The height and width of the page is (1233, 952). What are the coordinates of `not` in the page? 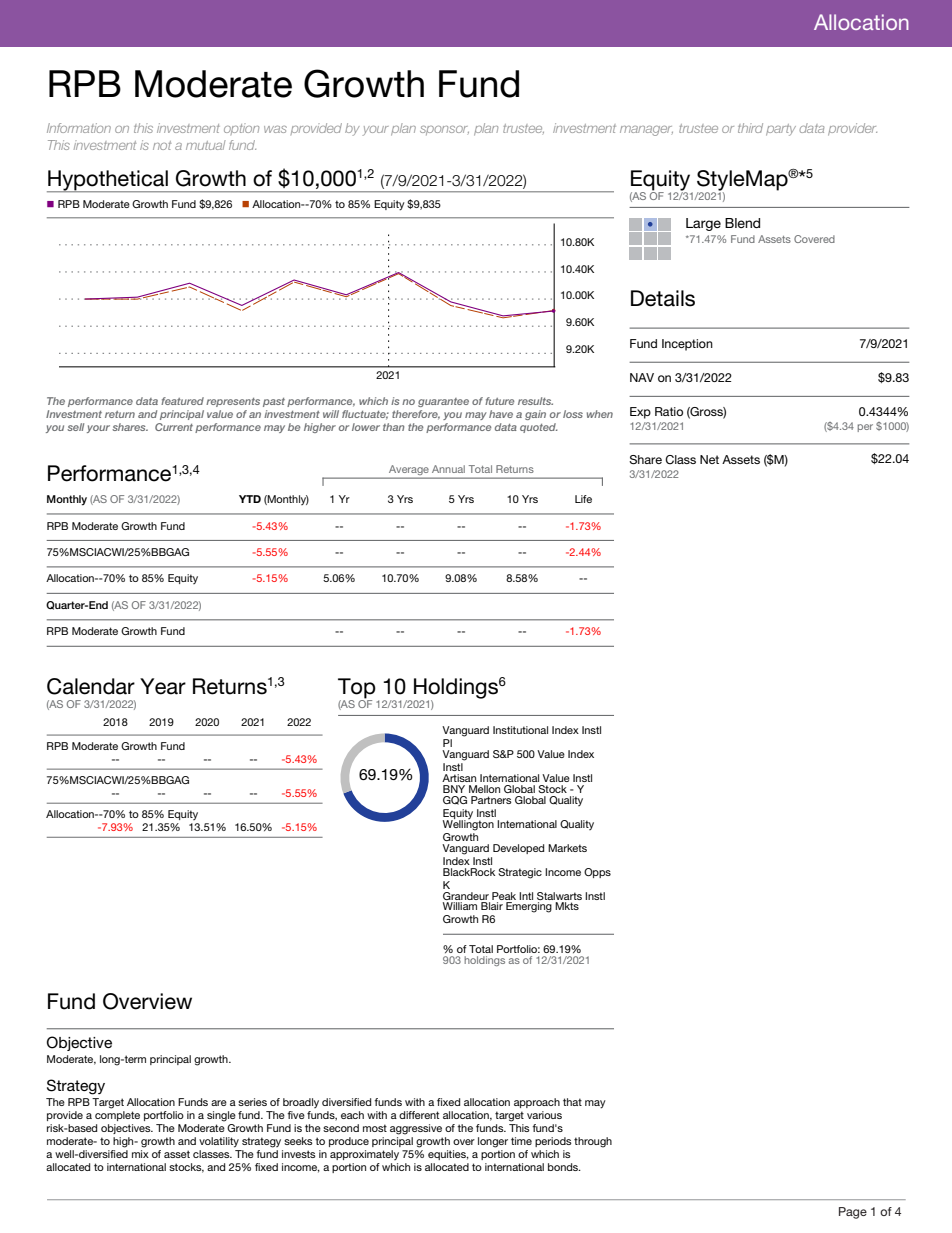 It's located at (162, 145).
